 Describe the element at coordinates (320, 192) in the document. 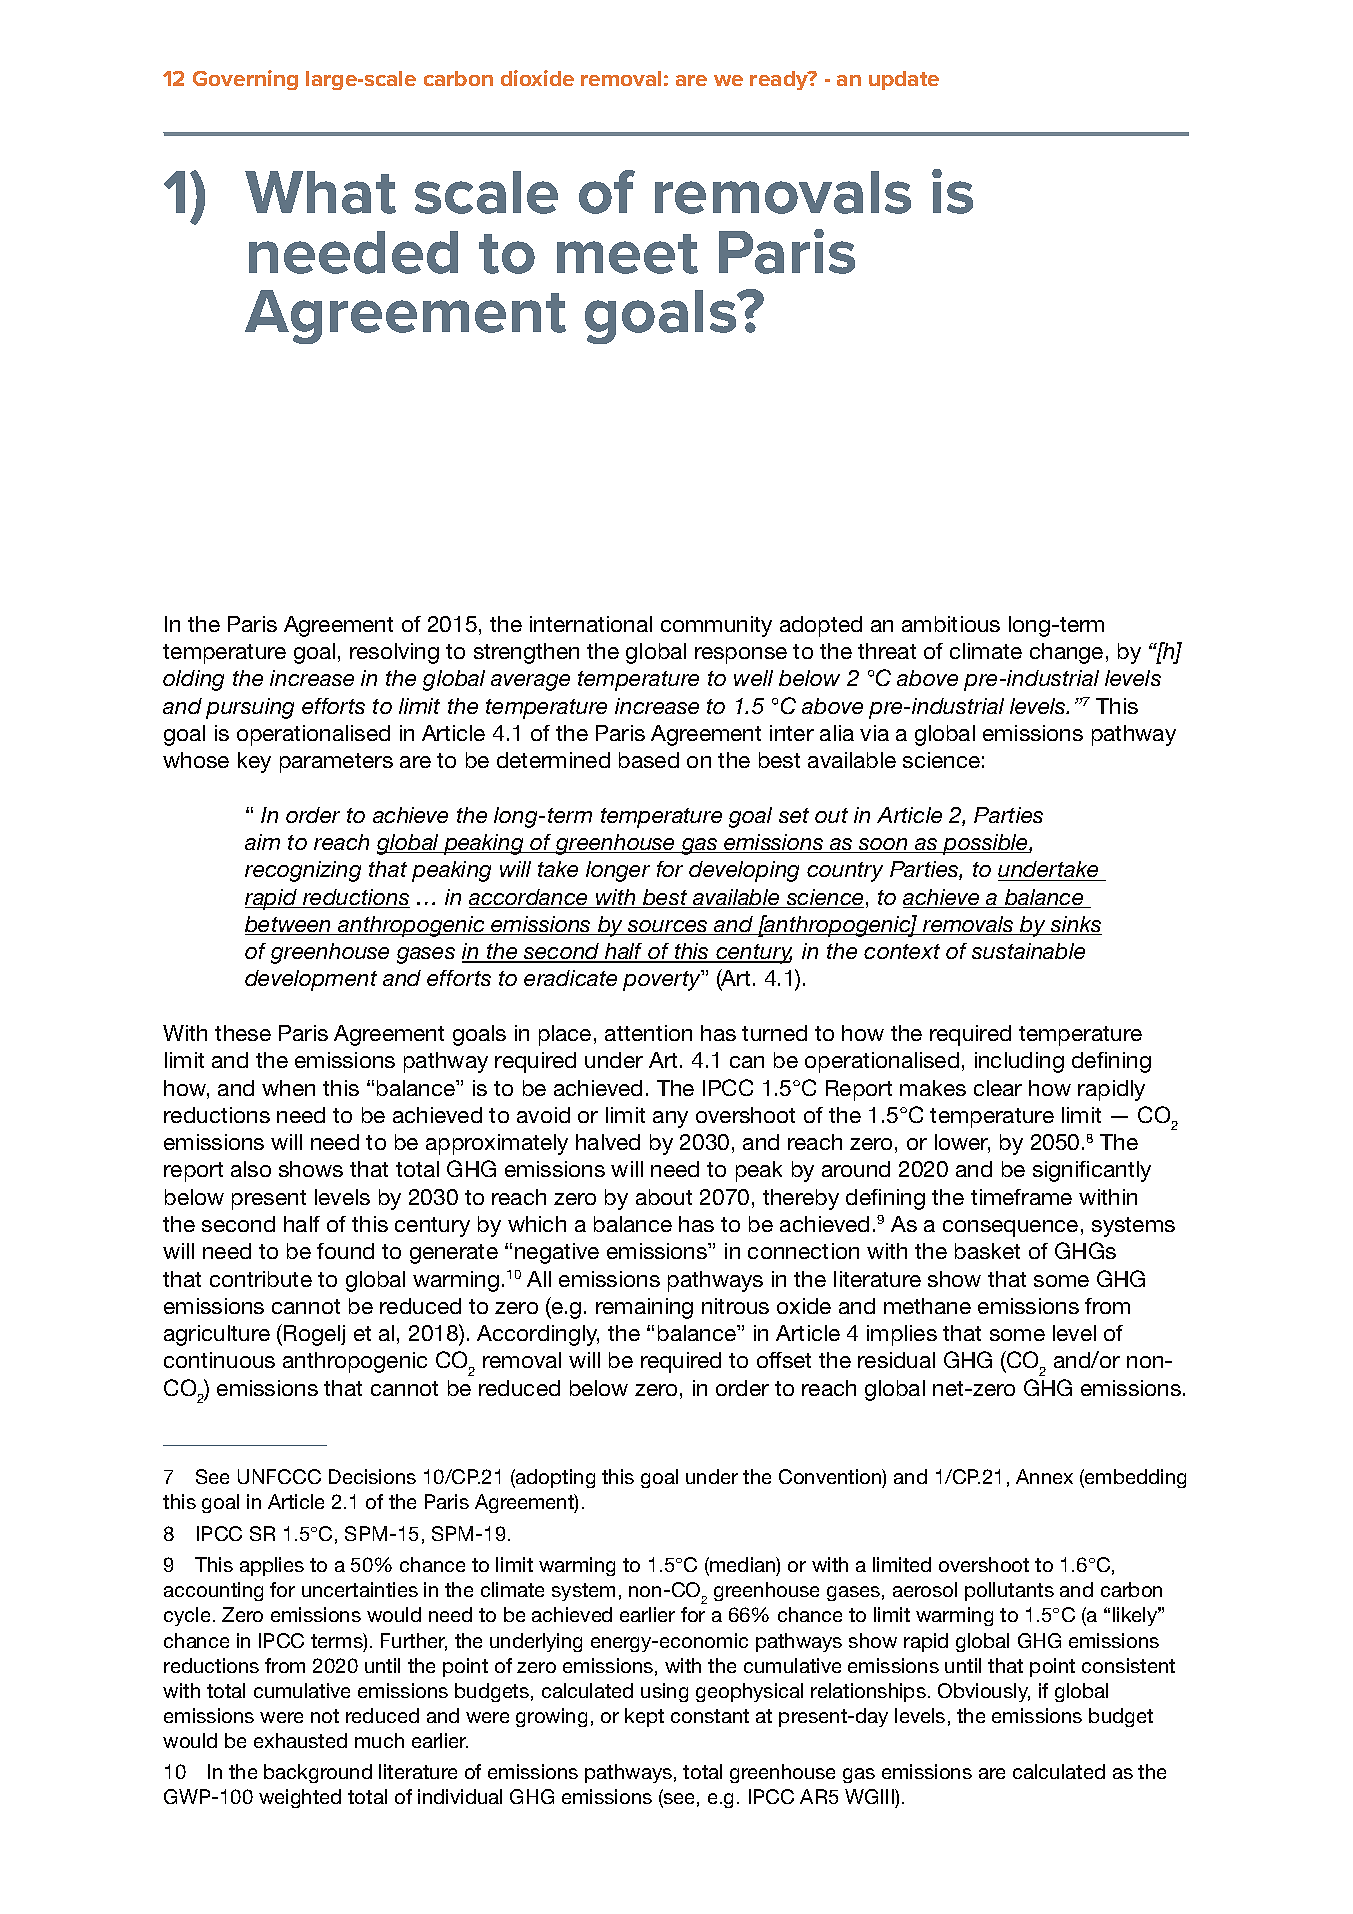

I see `What` at that location.
